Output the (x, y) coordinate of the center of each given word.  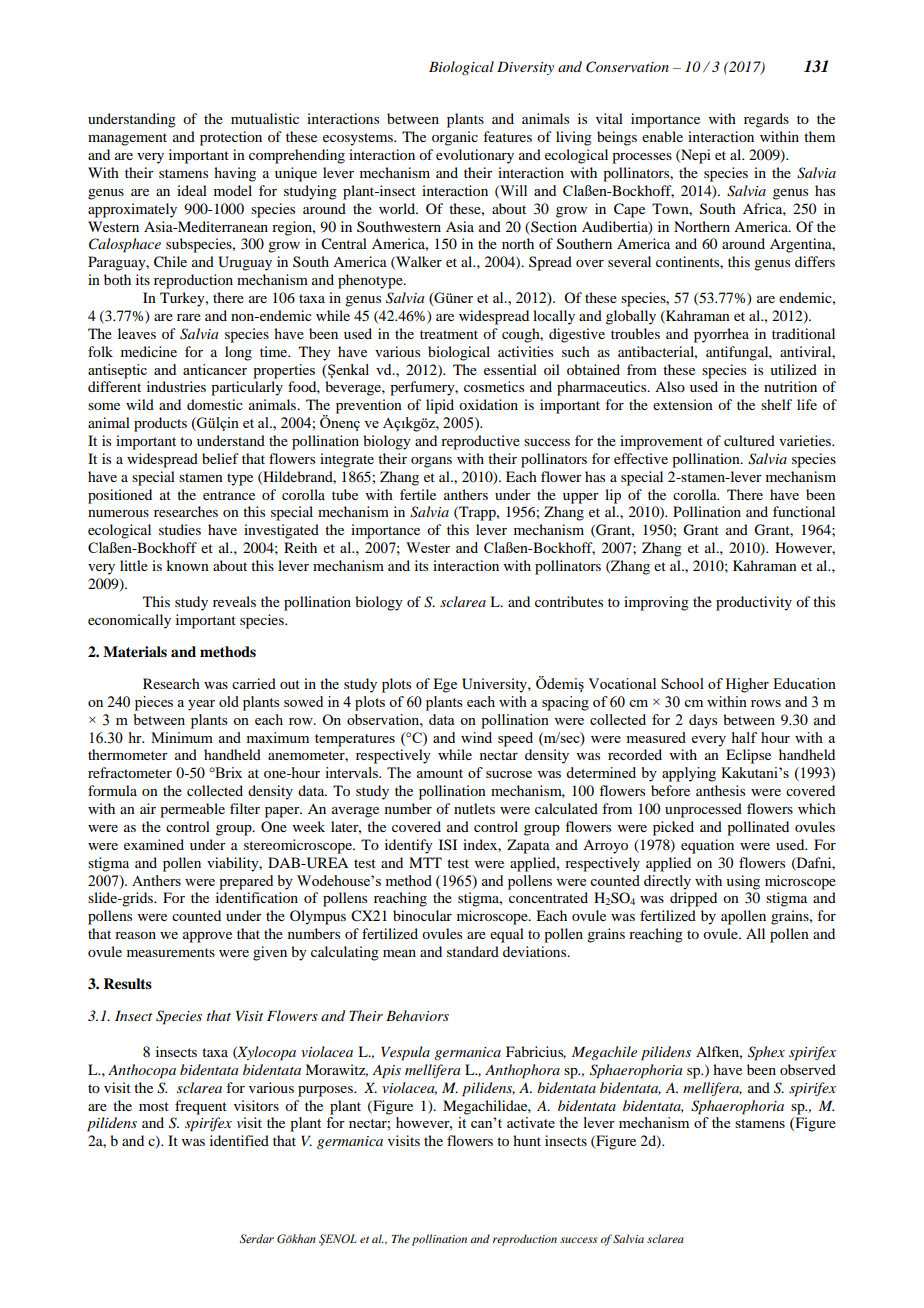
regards (766, 120)
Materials (135, 652)
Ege (445, 685)
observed (808, 1069)
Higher (747, 685)
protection (231, 138)
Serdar (256, 1238)
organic (455, 138)
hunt (527, 1140)
